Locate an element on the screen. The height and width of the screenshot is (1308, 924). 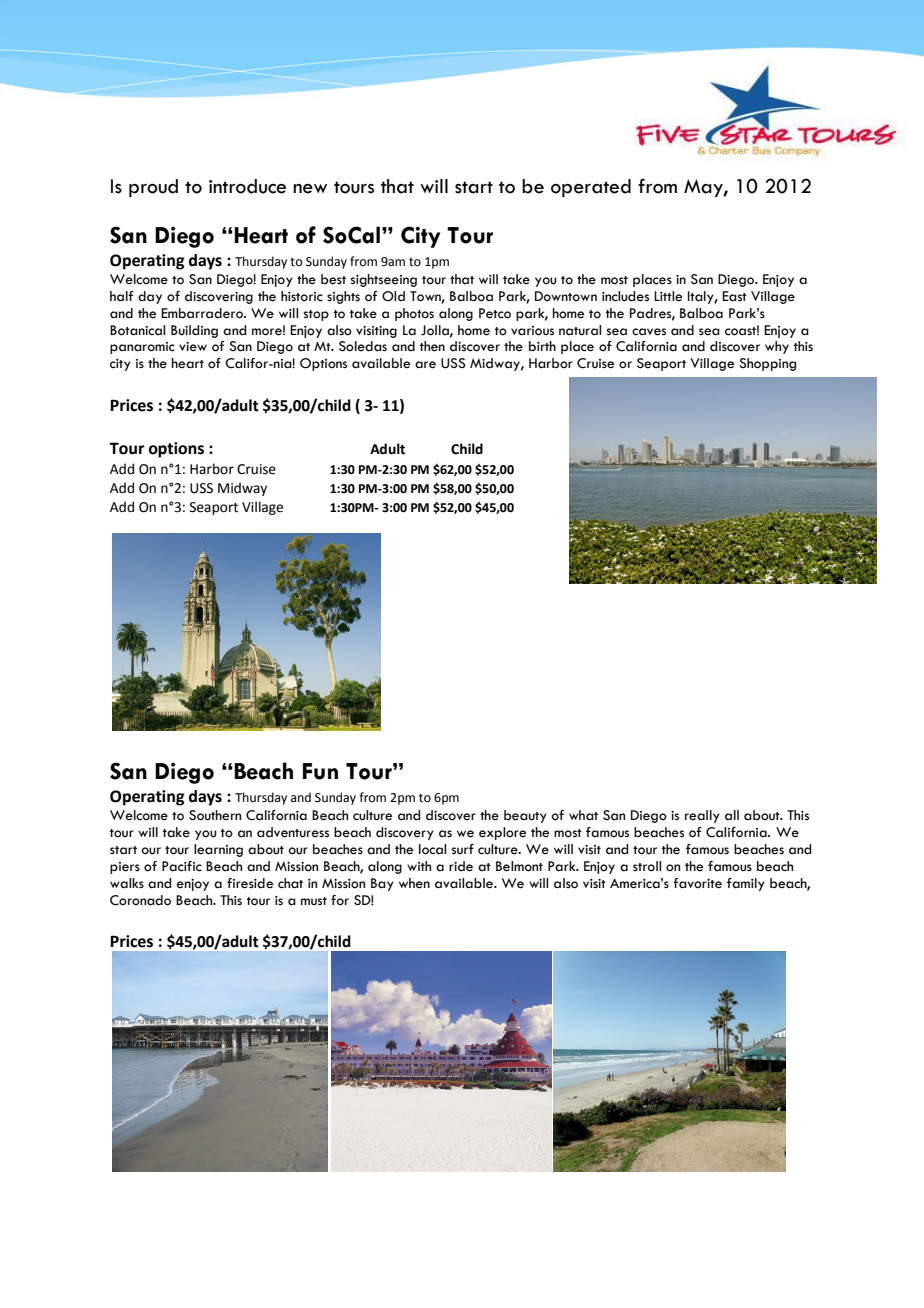
are is located at coordinates (425, 365).
